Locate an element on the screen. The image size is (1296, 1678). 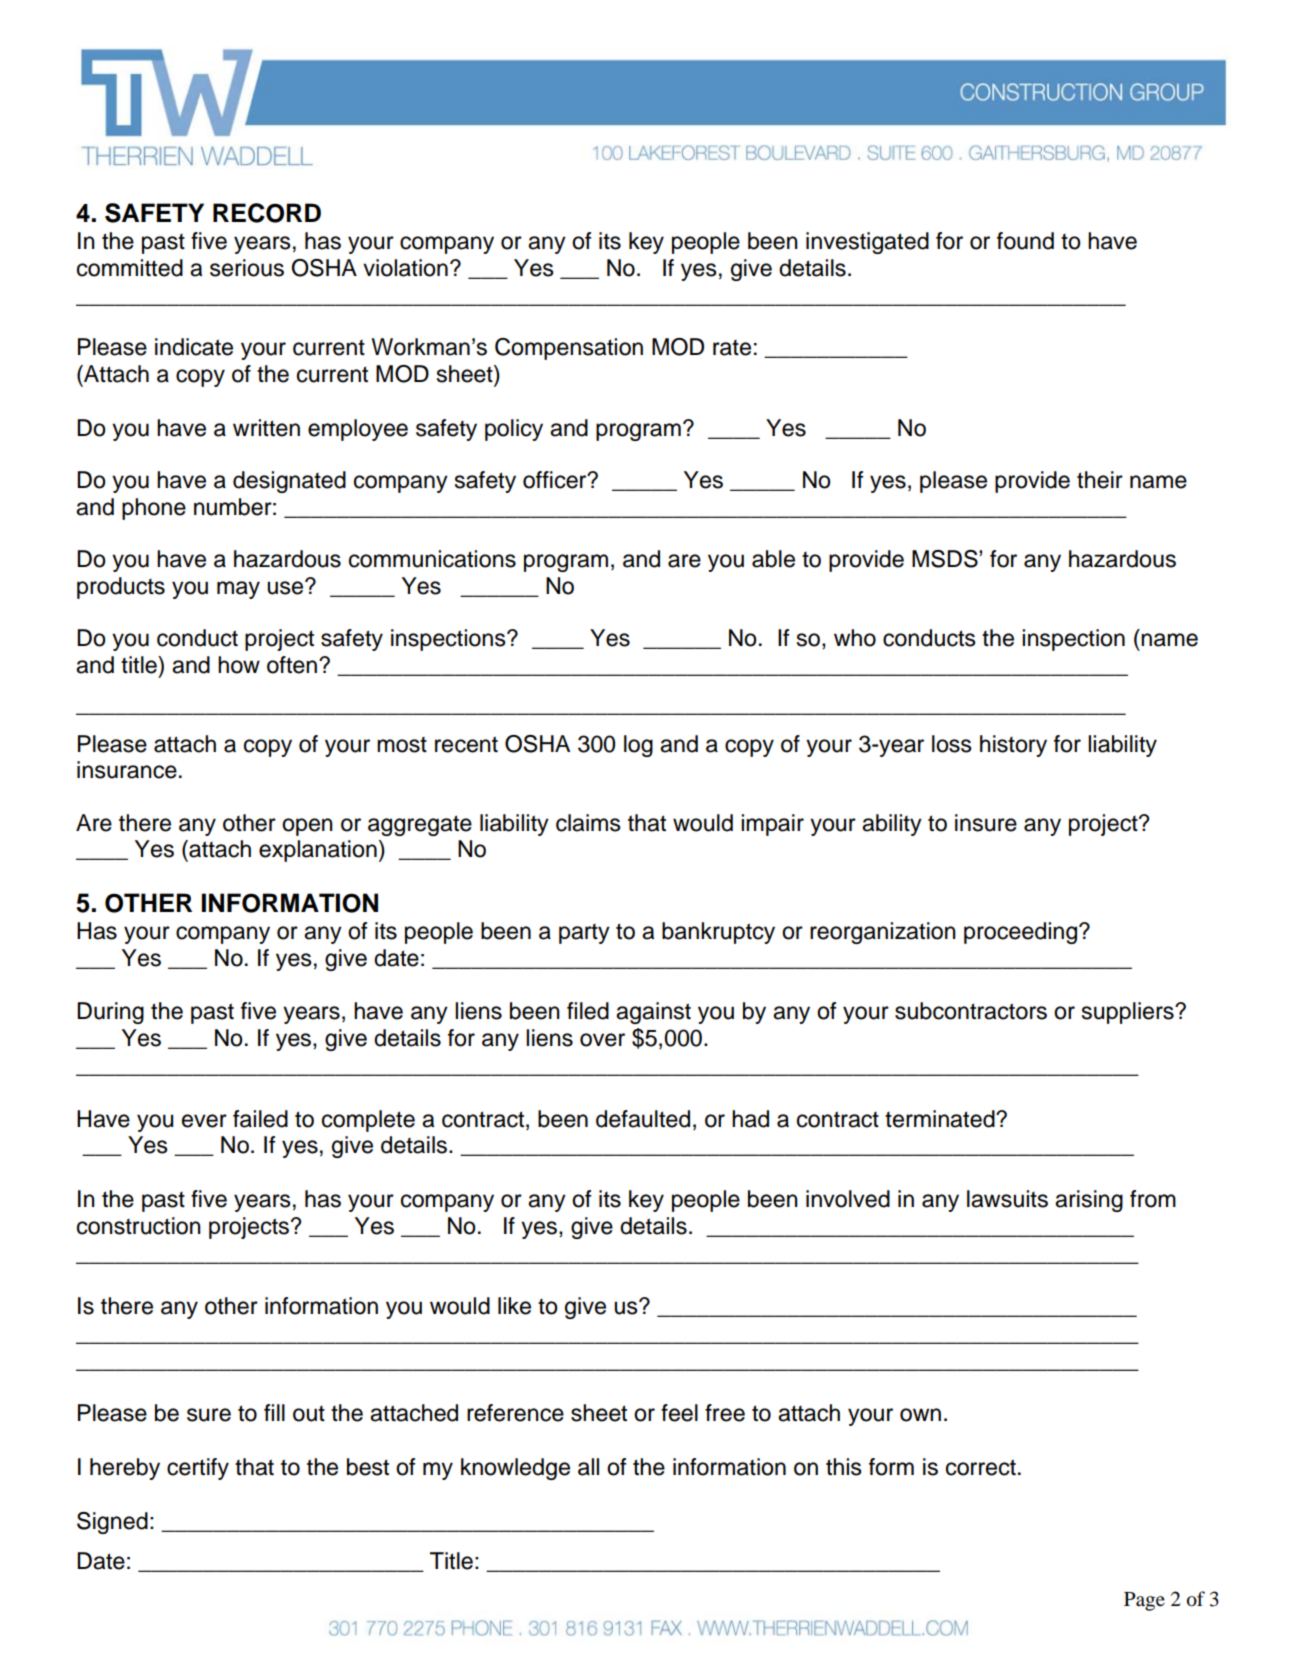
party is located at coordinates (584, 934).
